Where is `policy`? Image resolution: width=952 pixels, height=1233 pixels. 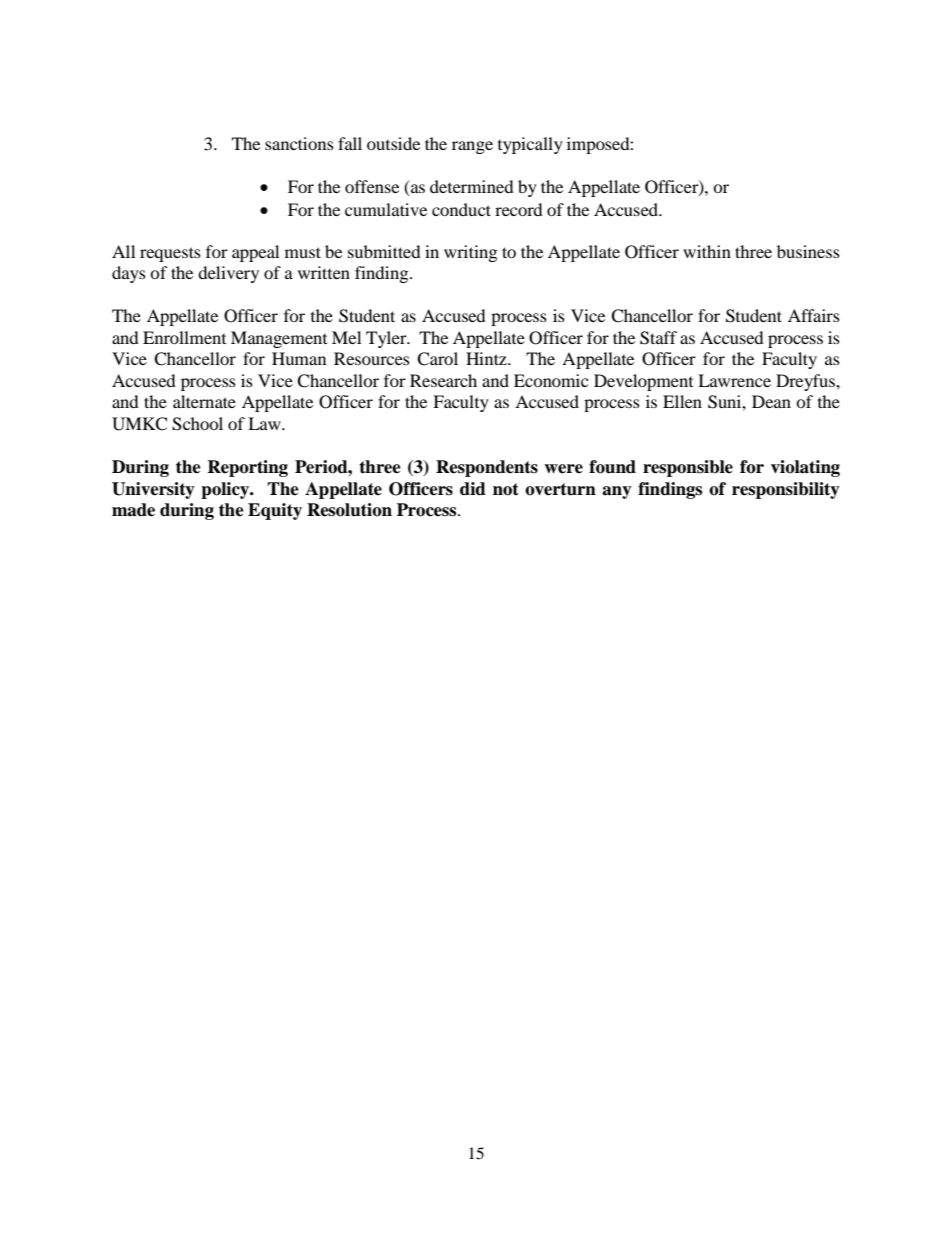 policy is located at coordinates (226, 490).
